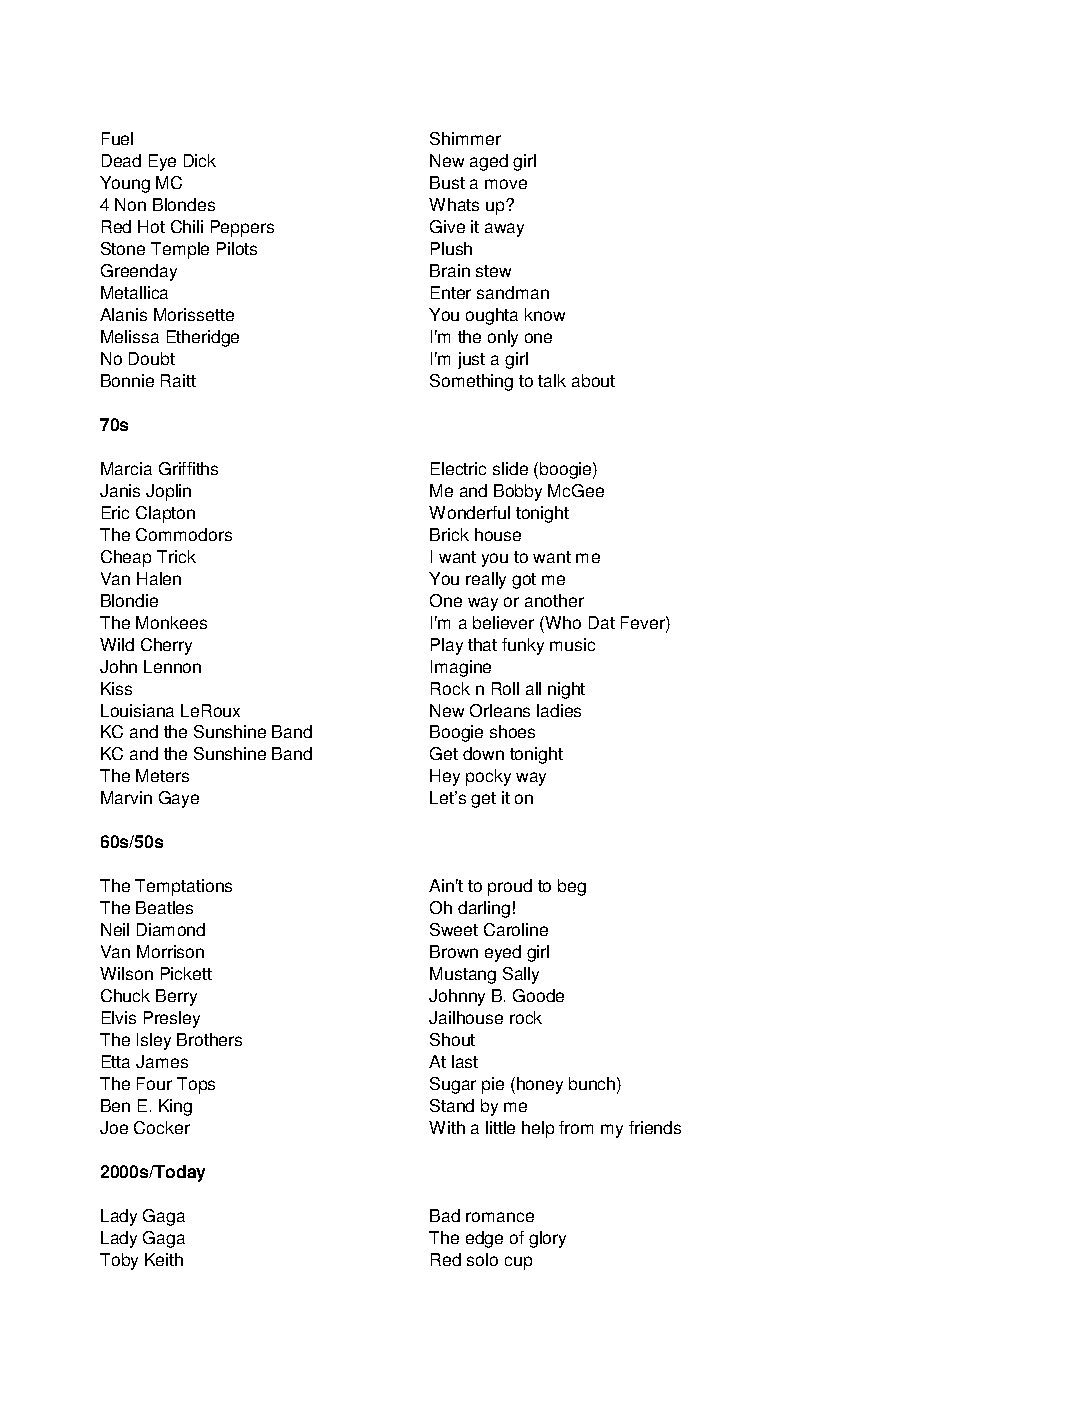 The width and height of the image is (1088, 1408). What do you see at coordinates (559, 710) in the image?
I see `ladies` at bounding box center [559, 710].
